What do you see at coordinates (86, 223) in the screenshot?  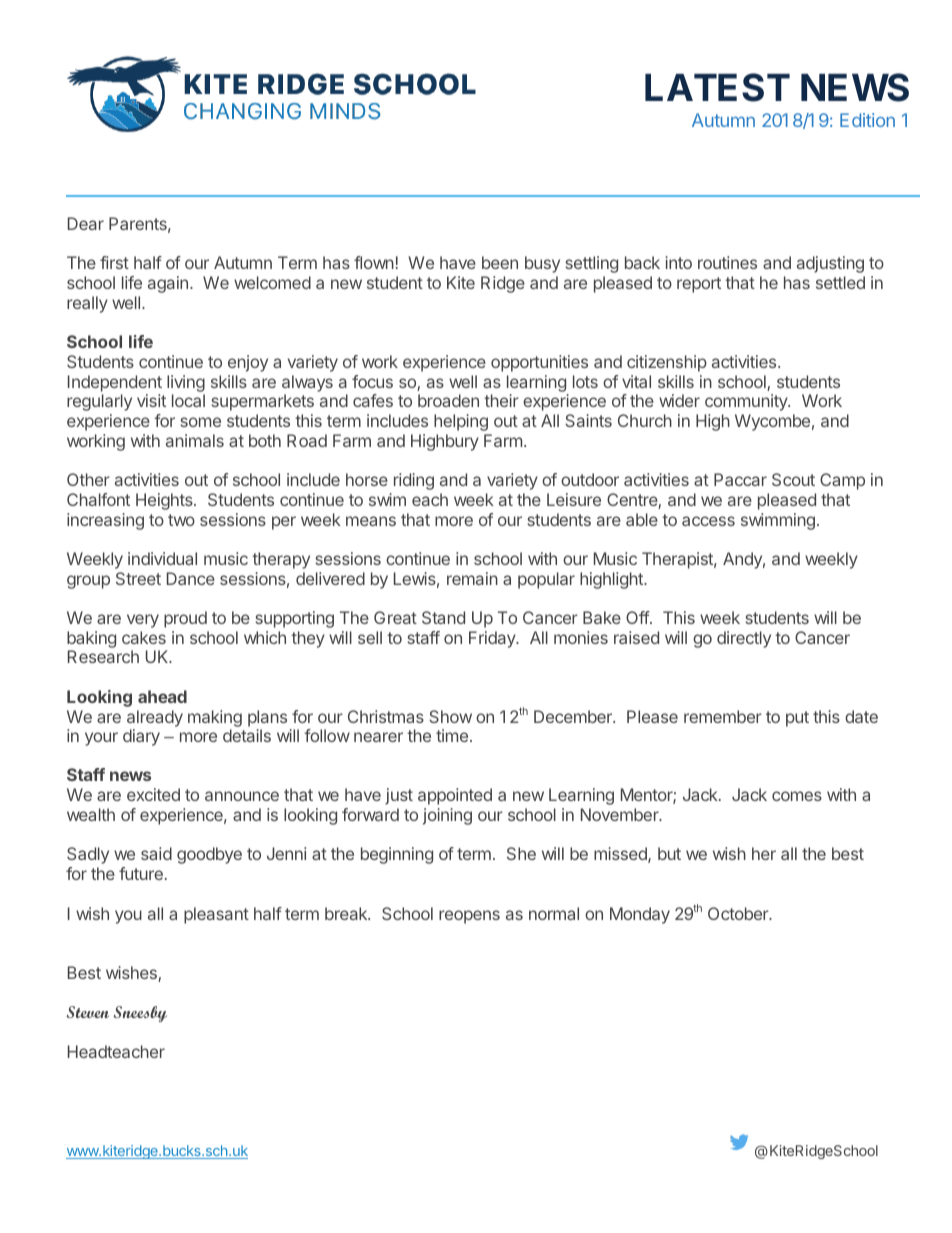 I see `Dear` at bounding box center [86, 223].
